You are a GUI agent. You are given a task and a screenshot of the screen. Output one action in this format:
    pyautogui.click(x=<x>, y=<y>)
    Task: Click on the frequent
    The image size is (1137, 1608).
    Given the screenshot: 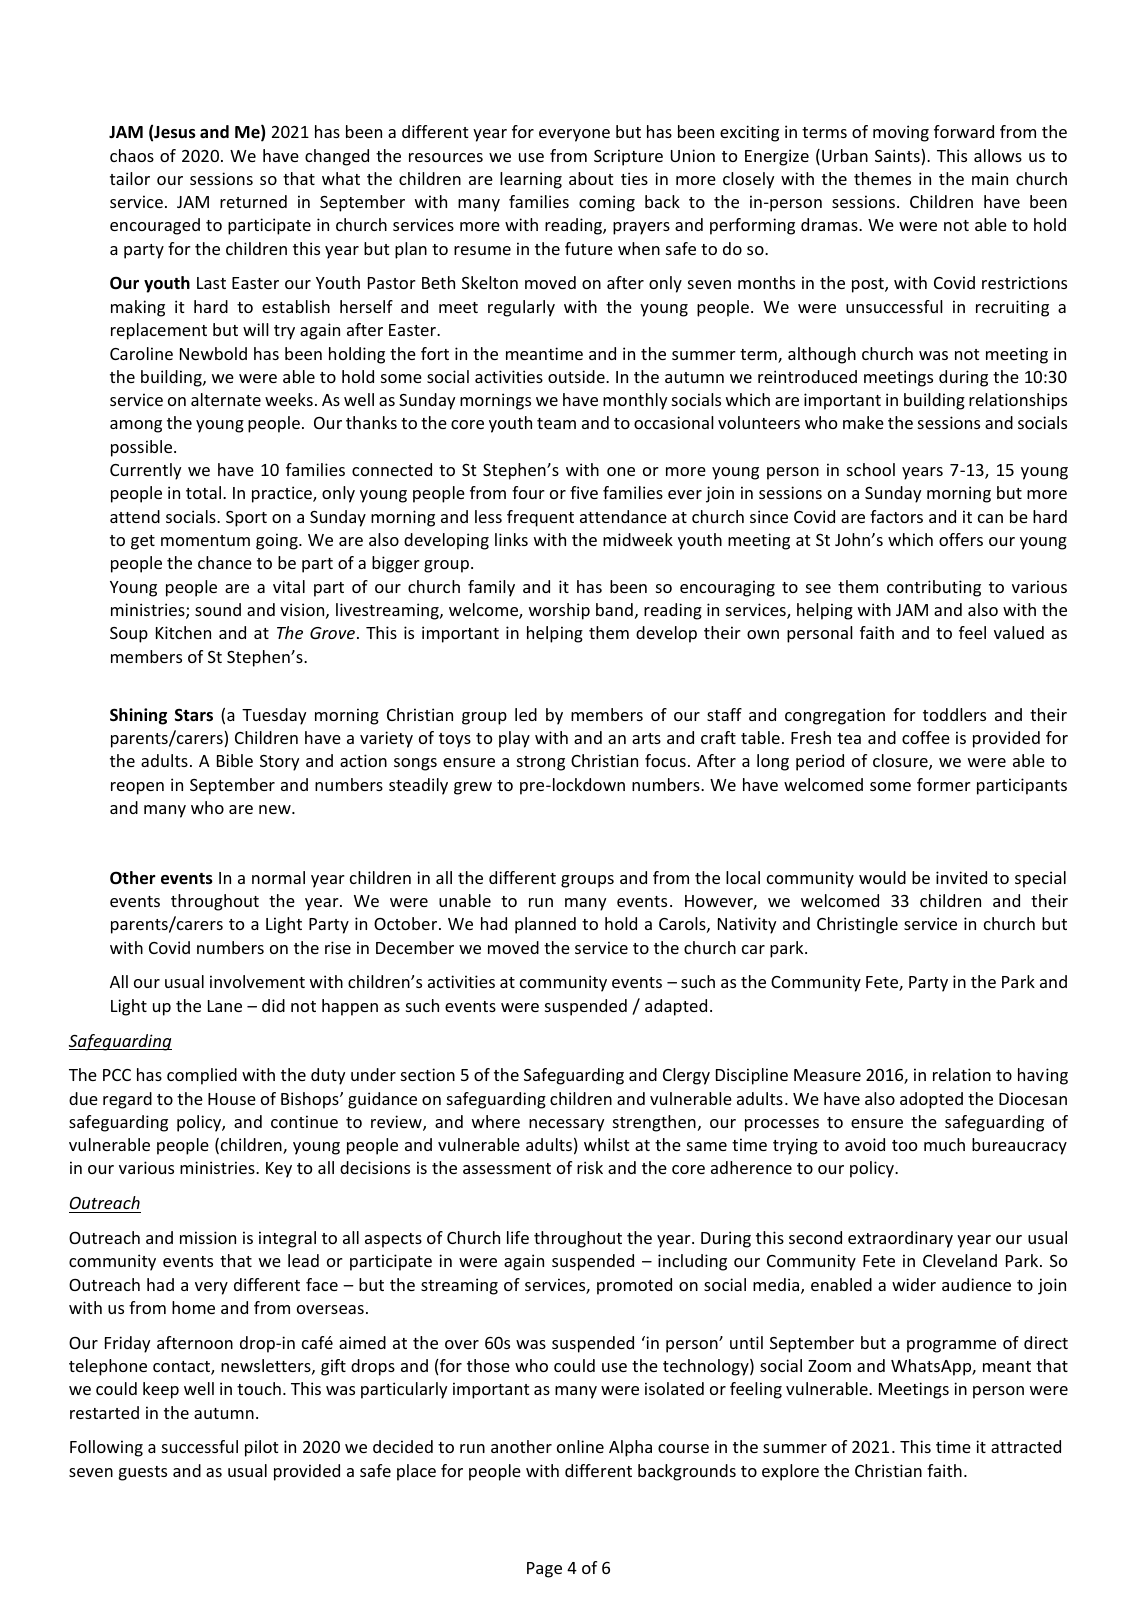 What is the action you would take?
    pyautogui.click(x=540, y=518)
